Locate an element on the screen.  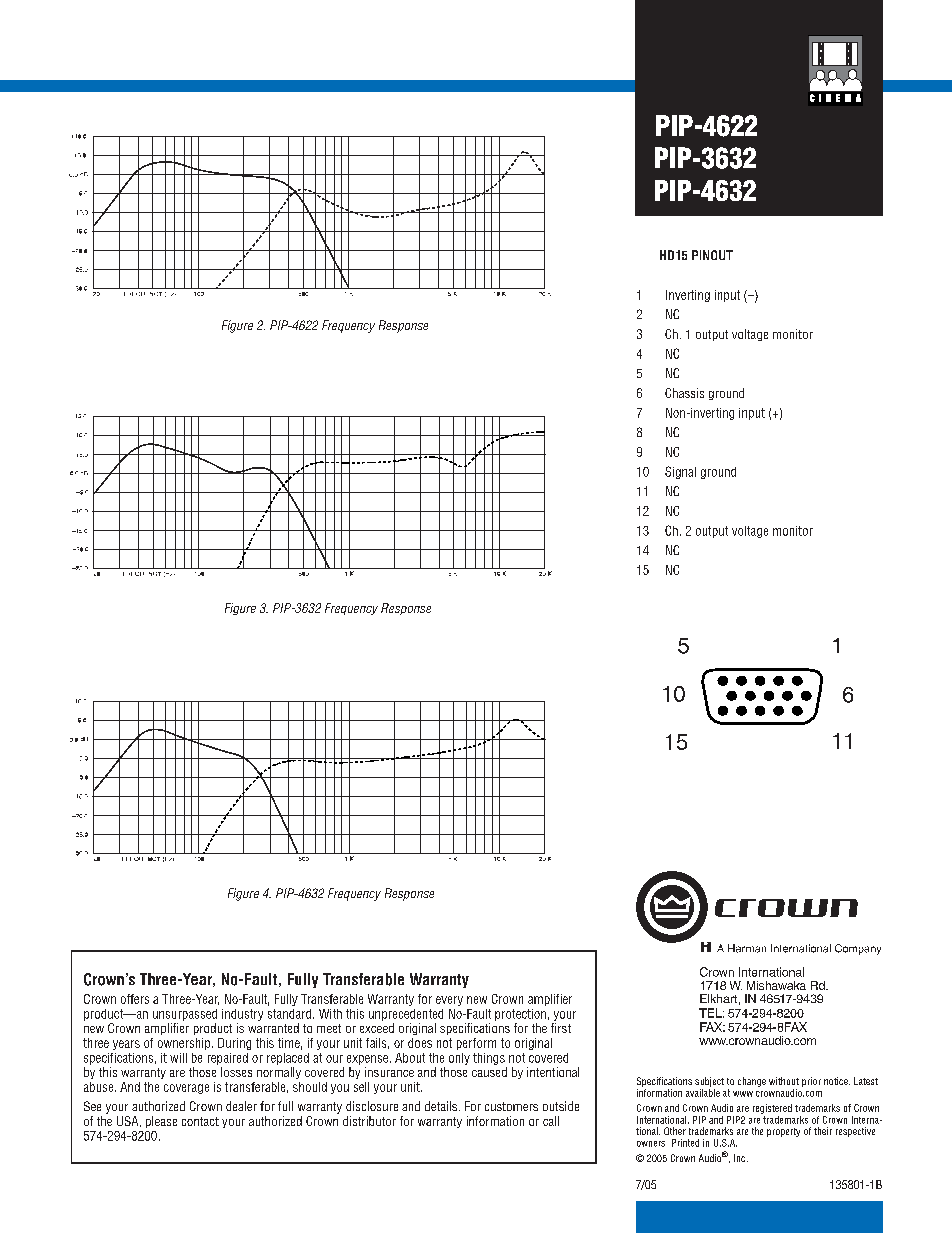
PINOUT is located at coordinates (712, 255).
